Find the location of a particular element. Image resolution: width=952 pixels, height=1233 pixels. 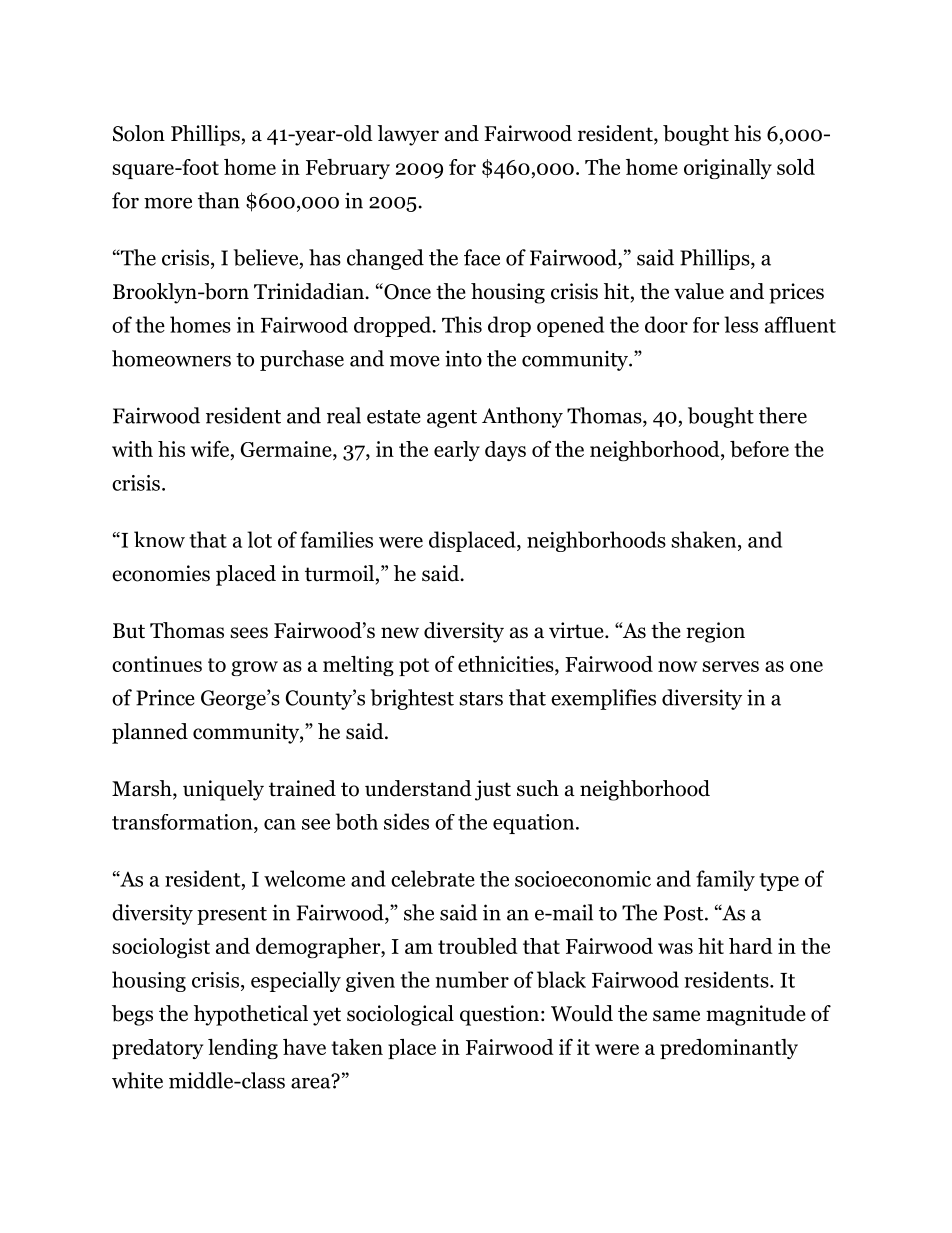

predominantly is located at coordinates (729, 1049).
